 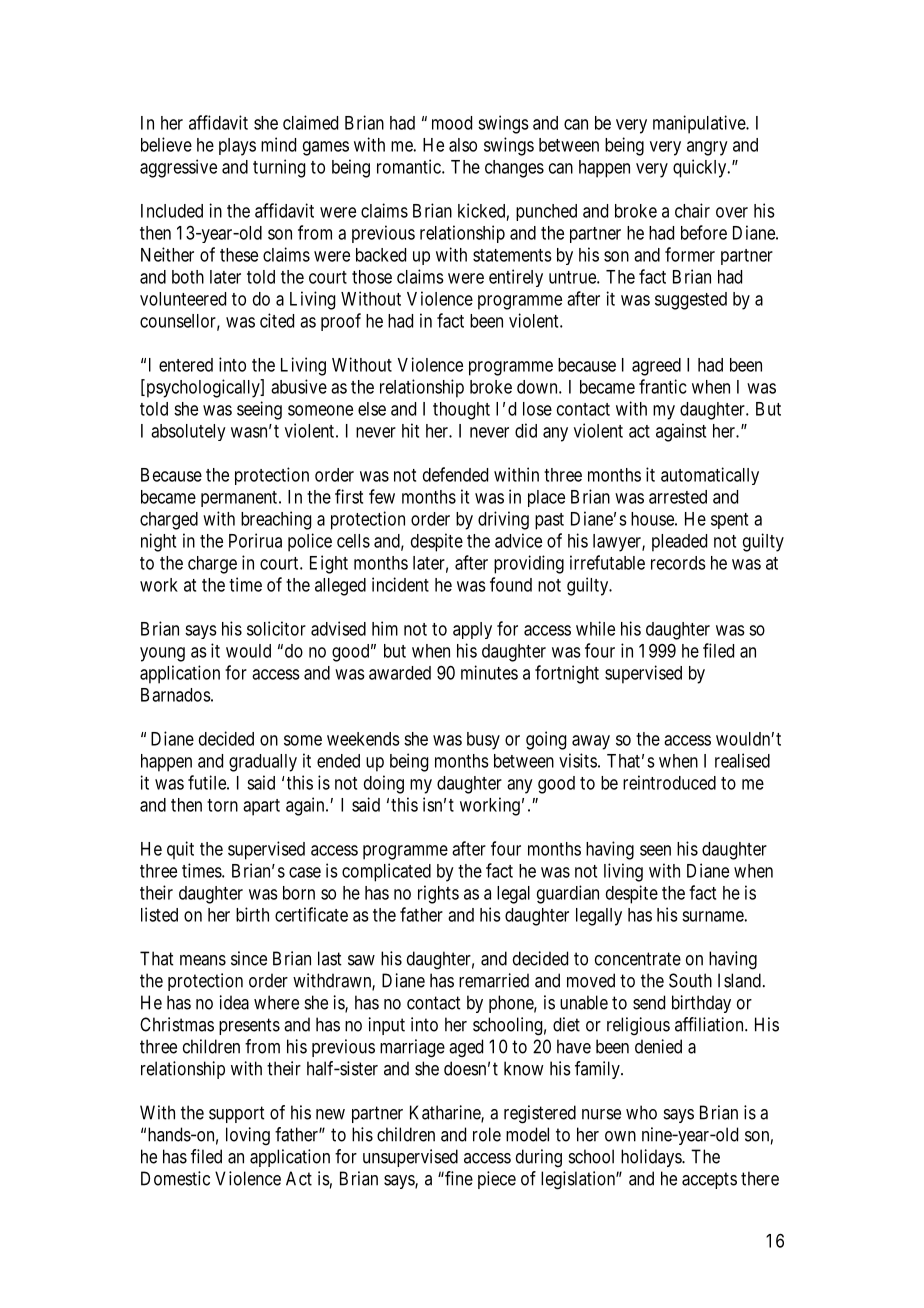 What do you see at coordinates (384, 784) in the screenshot?
I see `doing` at bounding box center [384, 784].
